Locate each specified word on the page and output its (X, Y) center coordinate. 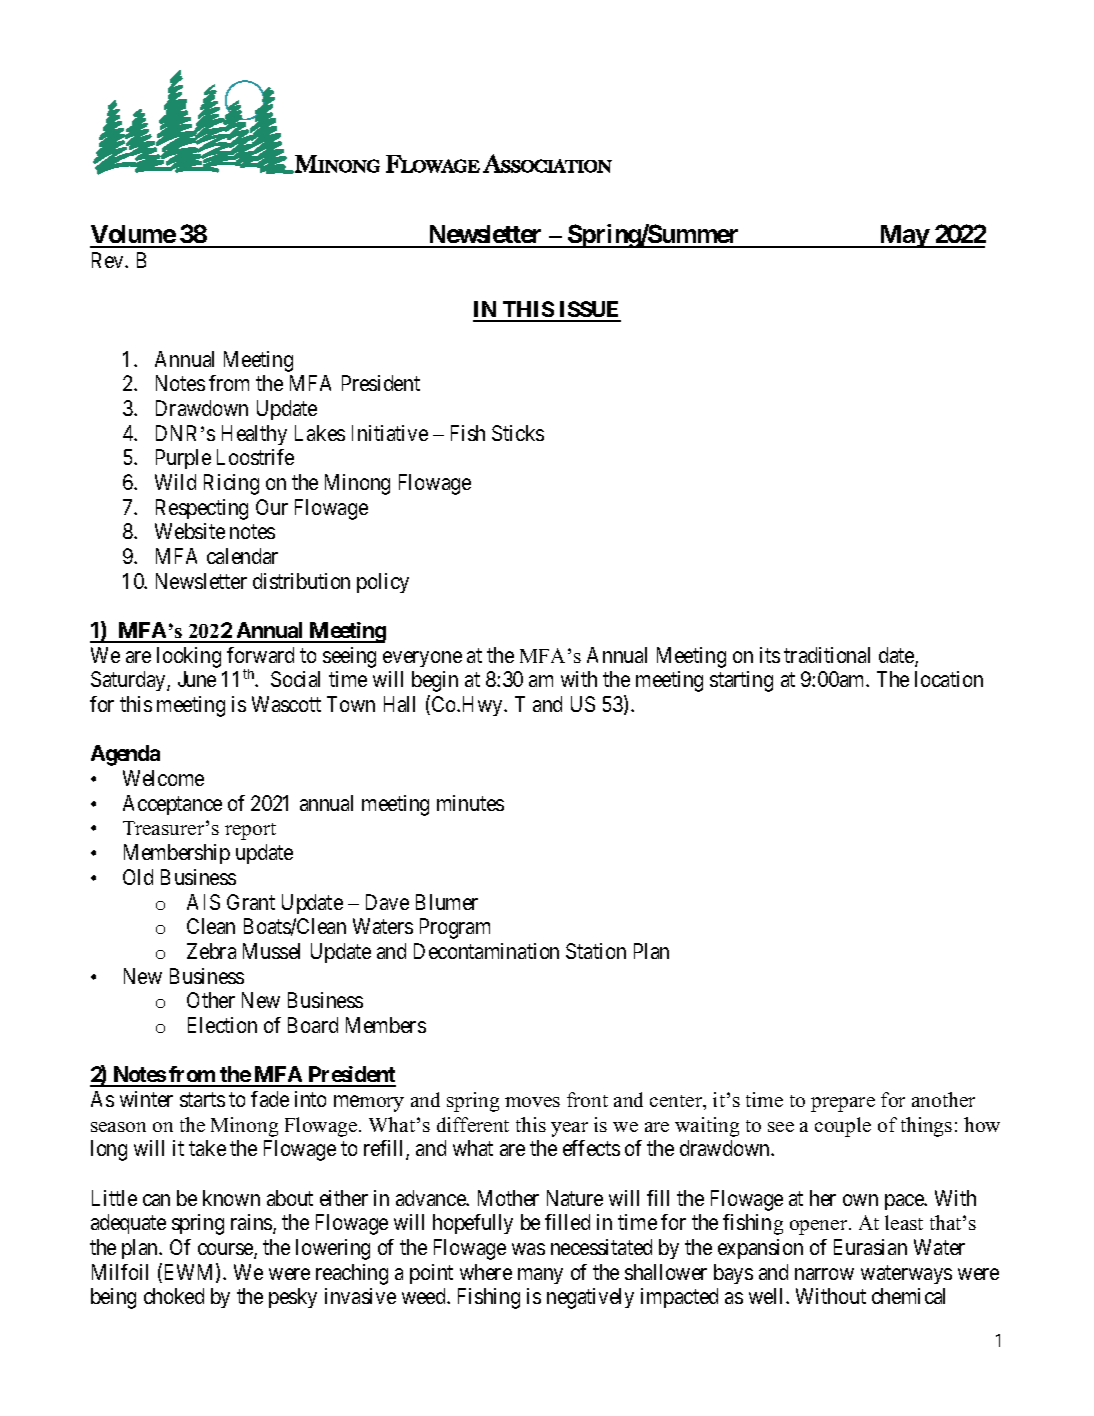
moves (532, 1102)
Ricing (231, 484)
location (949, 679)
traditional (827, 655)
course (226, 1250)
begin (435, 681)
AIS (203, 902)
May (903, 236)
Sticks (518, 433)
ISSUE (589, 311)
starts (202, 1100)
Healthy (254, 435)
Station (596, 951)
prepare (843, 1104)
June (197, 679)
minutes (470, 803)
